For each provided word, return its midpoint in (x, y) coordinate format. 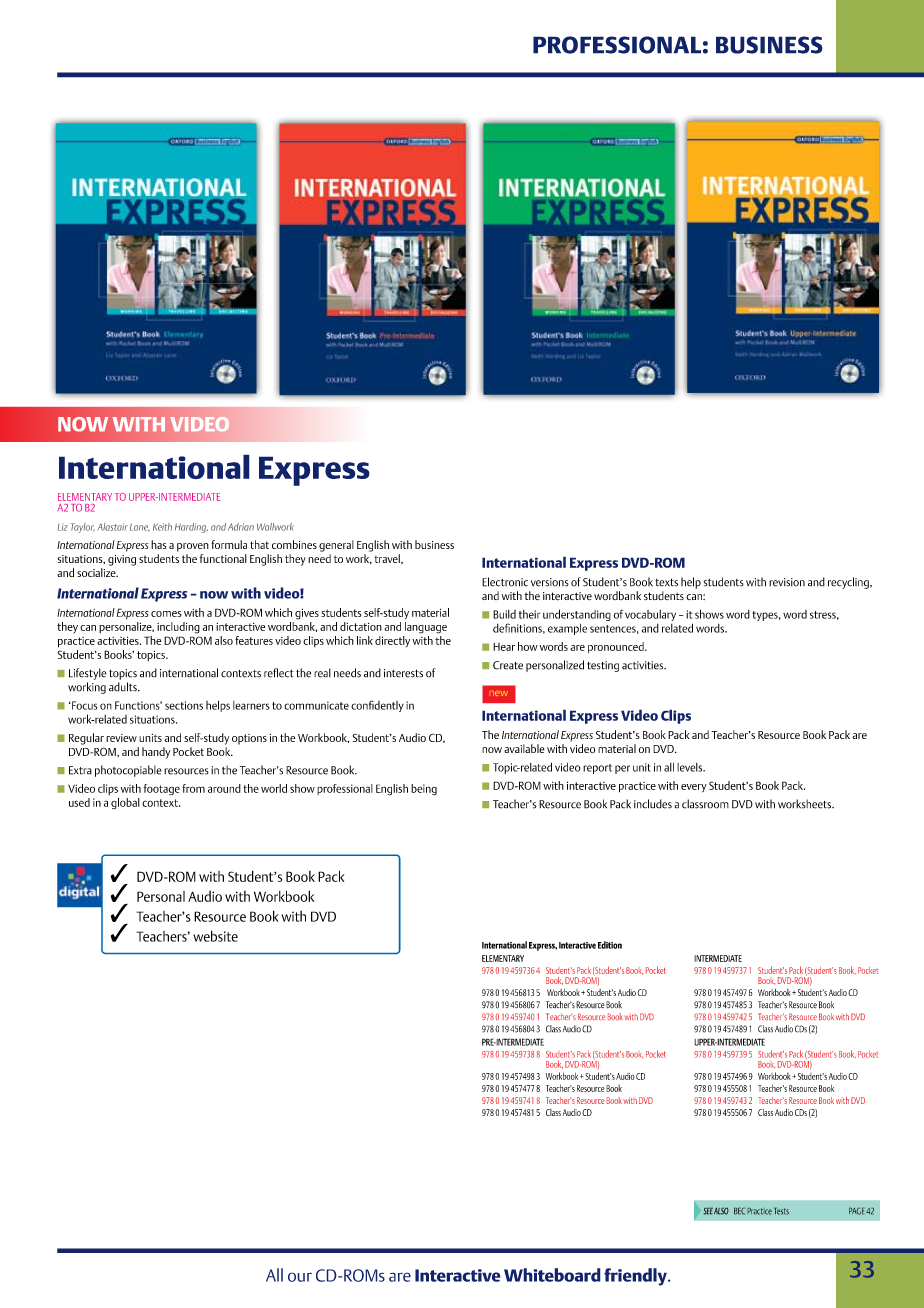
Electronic (505, 582)
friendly (636, 1277)
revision (787, 582)
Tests (781, 1211)
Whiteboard (552, 1275)
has (158, 544)
